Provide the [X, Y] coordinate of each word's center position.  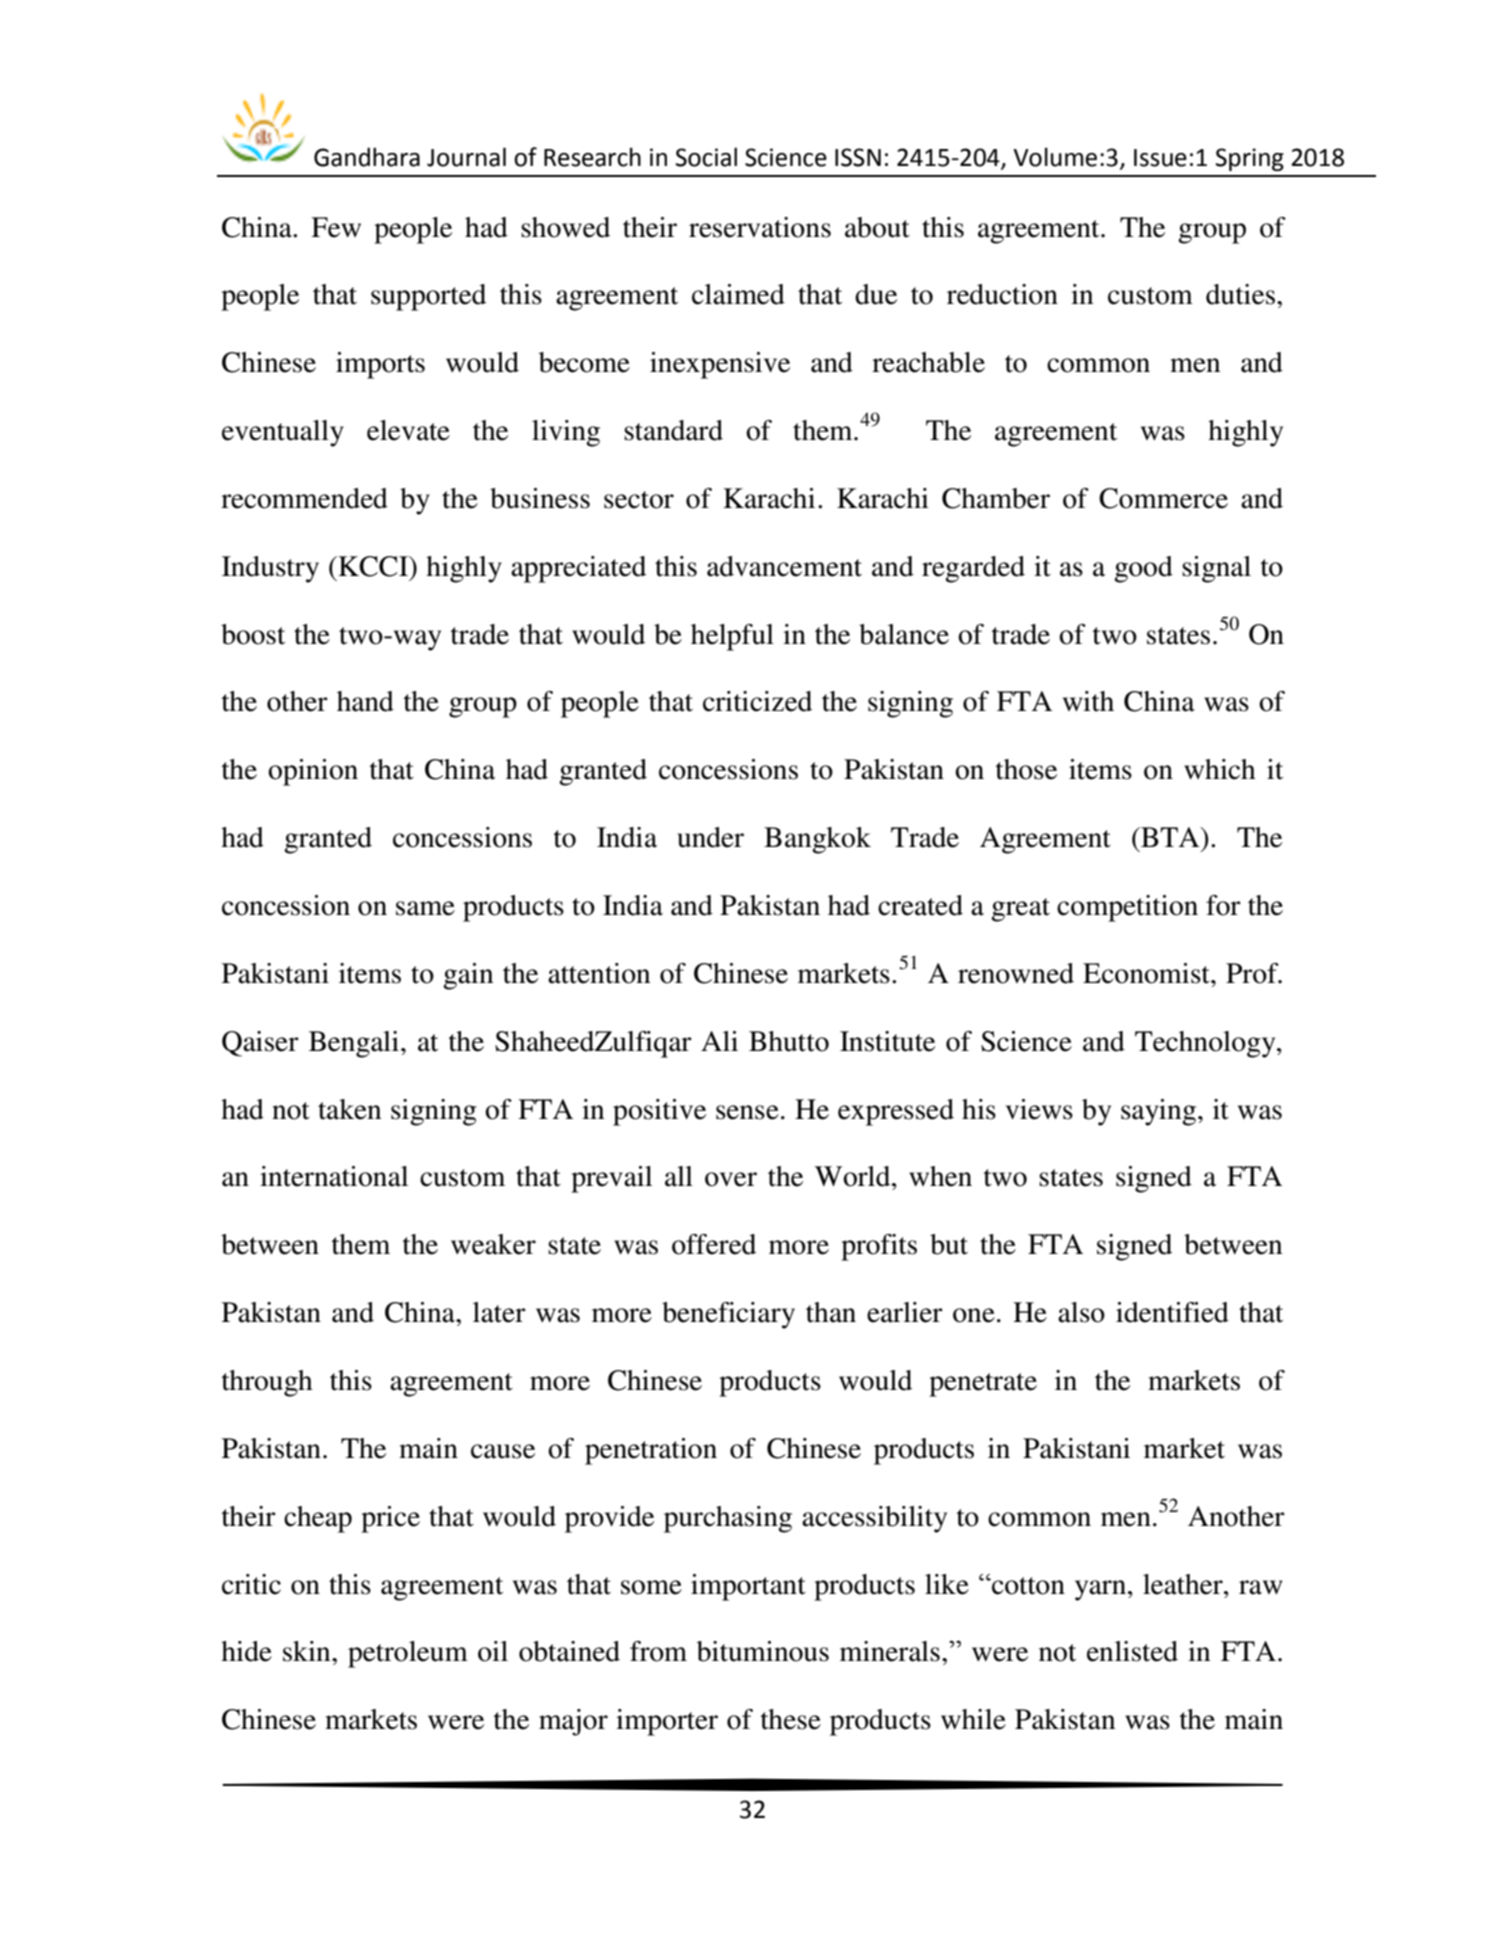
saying [1160, 1112]
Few [336, 227]
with [1088, 701]
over [731, 1179]
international [334, 1176]
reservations [760, 227]
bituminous [763, 1651]
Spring [1250, 159]
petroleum [408, 1654]
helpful [732, 637]
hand [365, 701]
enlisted [1132, 1651]
